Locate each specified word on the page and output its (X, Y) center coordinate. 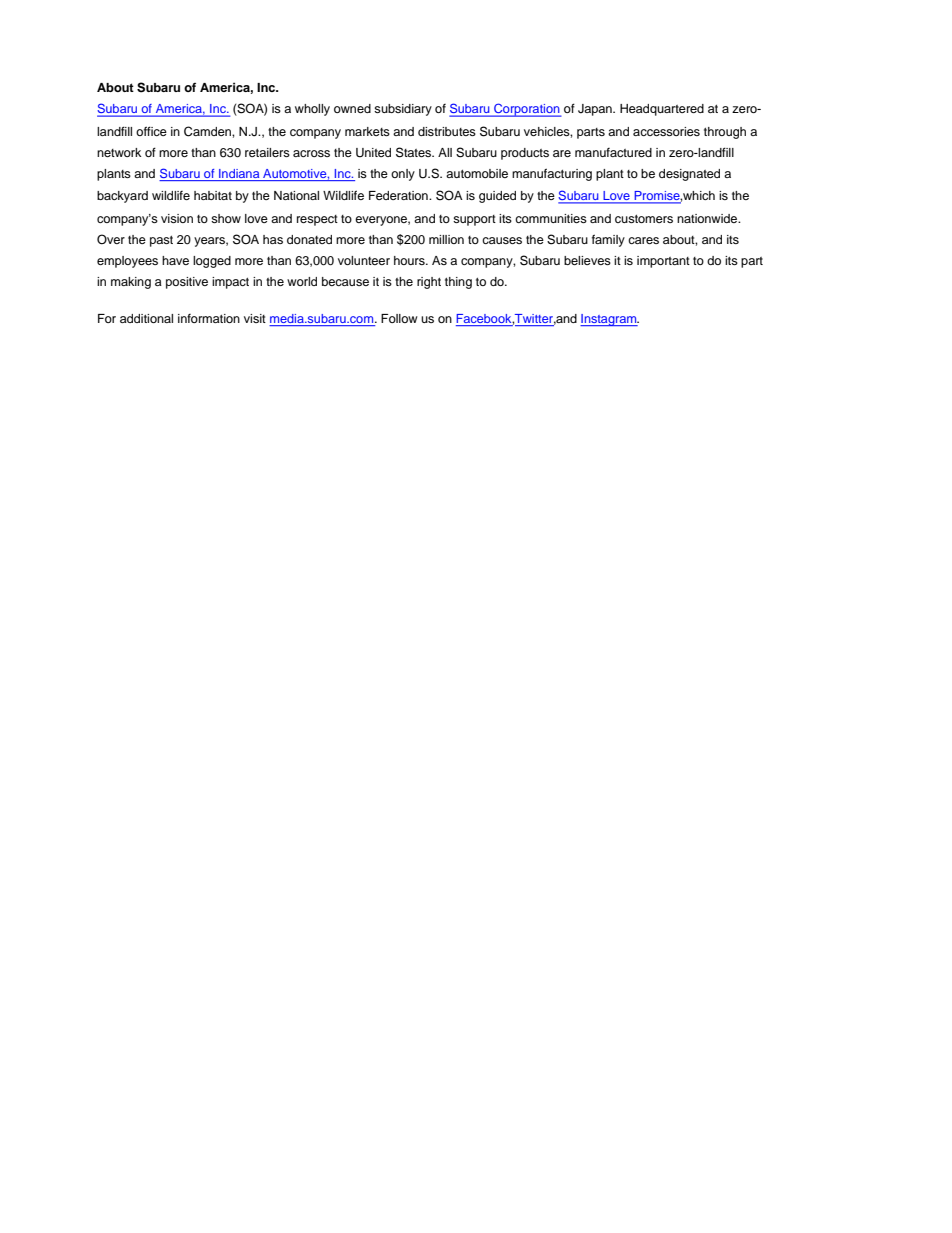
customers (644, 219)
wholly (312, 110)
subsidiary (403, 110)
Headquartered (662, 110)
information (209, 318)
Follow (399, 318)
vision (177, 218)
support (474, 220)
